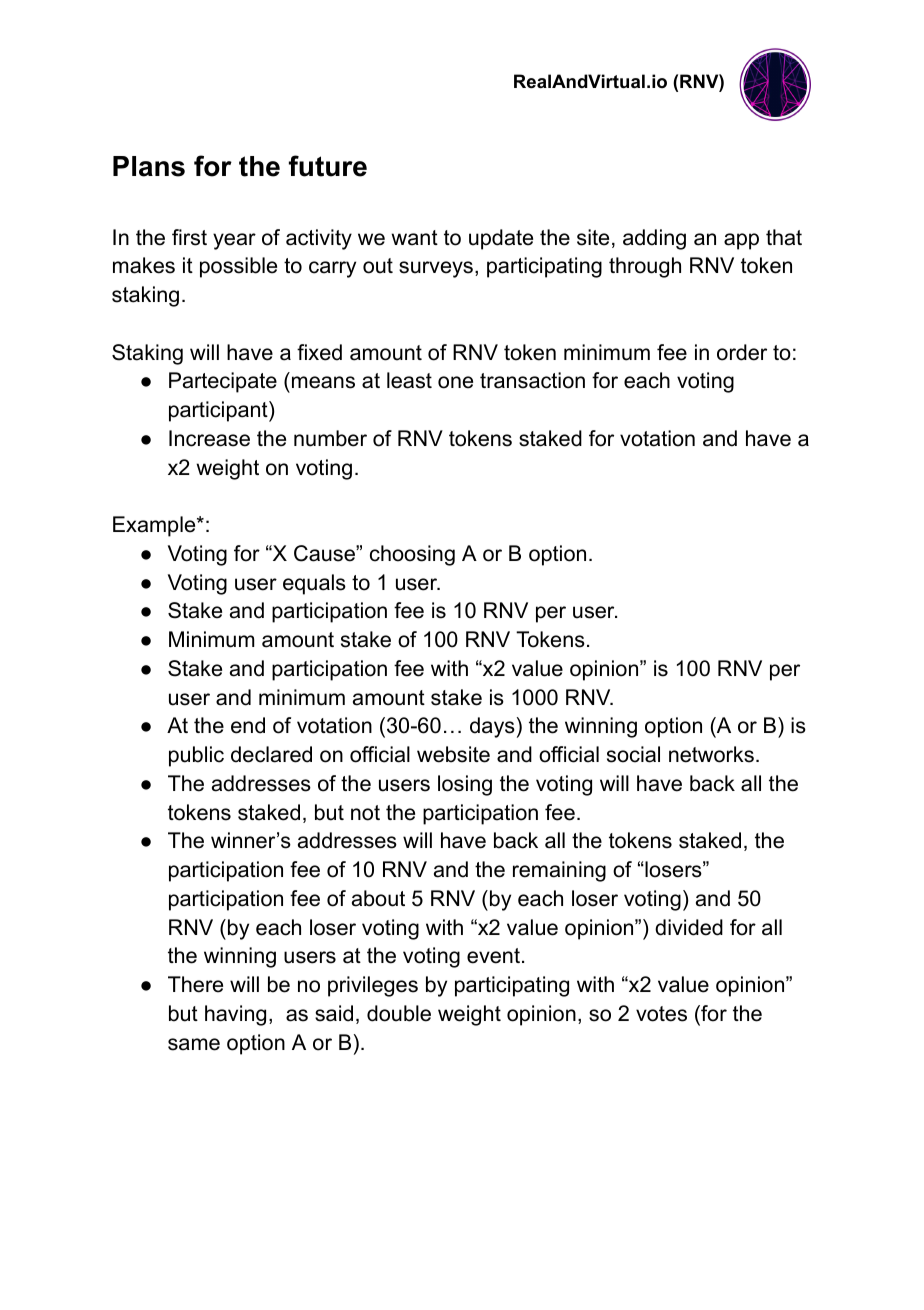 The height and width of the document is (1310, 924). I want to click on equals, so click(314, 584).
